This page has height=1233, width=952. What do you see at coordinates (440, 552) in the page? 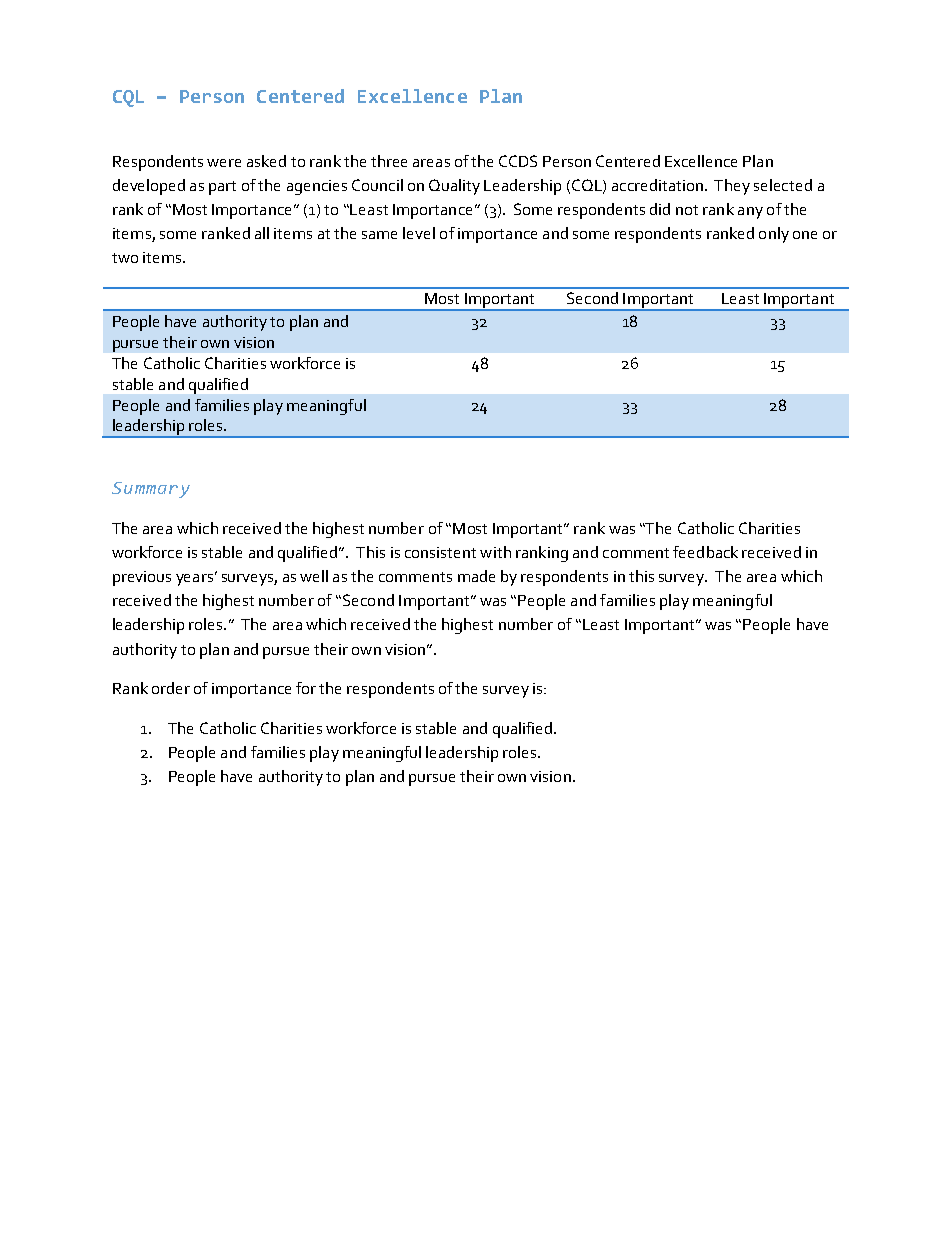
I see `consistent` at bounding box center [440, 552].
